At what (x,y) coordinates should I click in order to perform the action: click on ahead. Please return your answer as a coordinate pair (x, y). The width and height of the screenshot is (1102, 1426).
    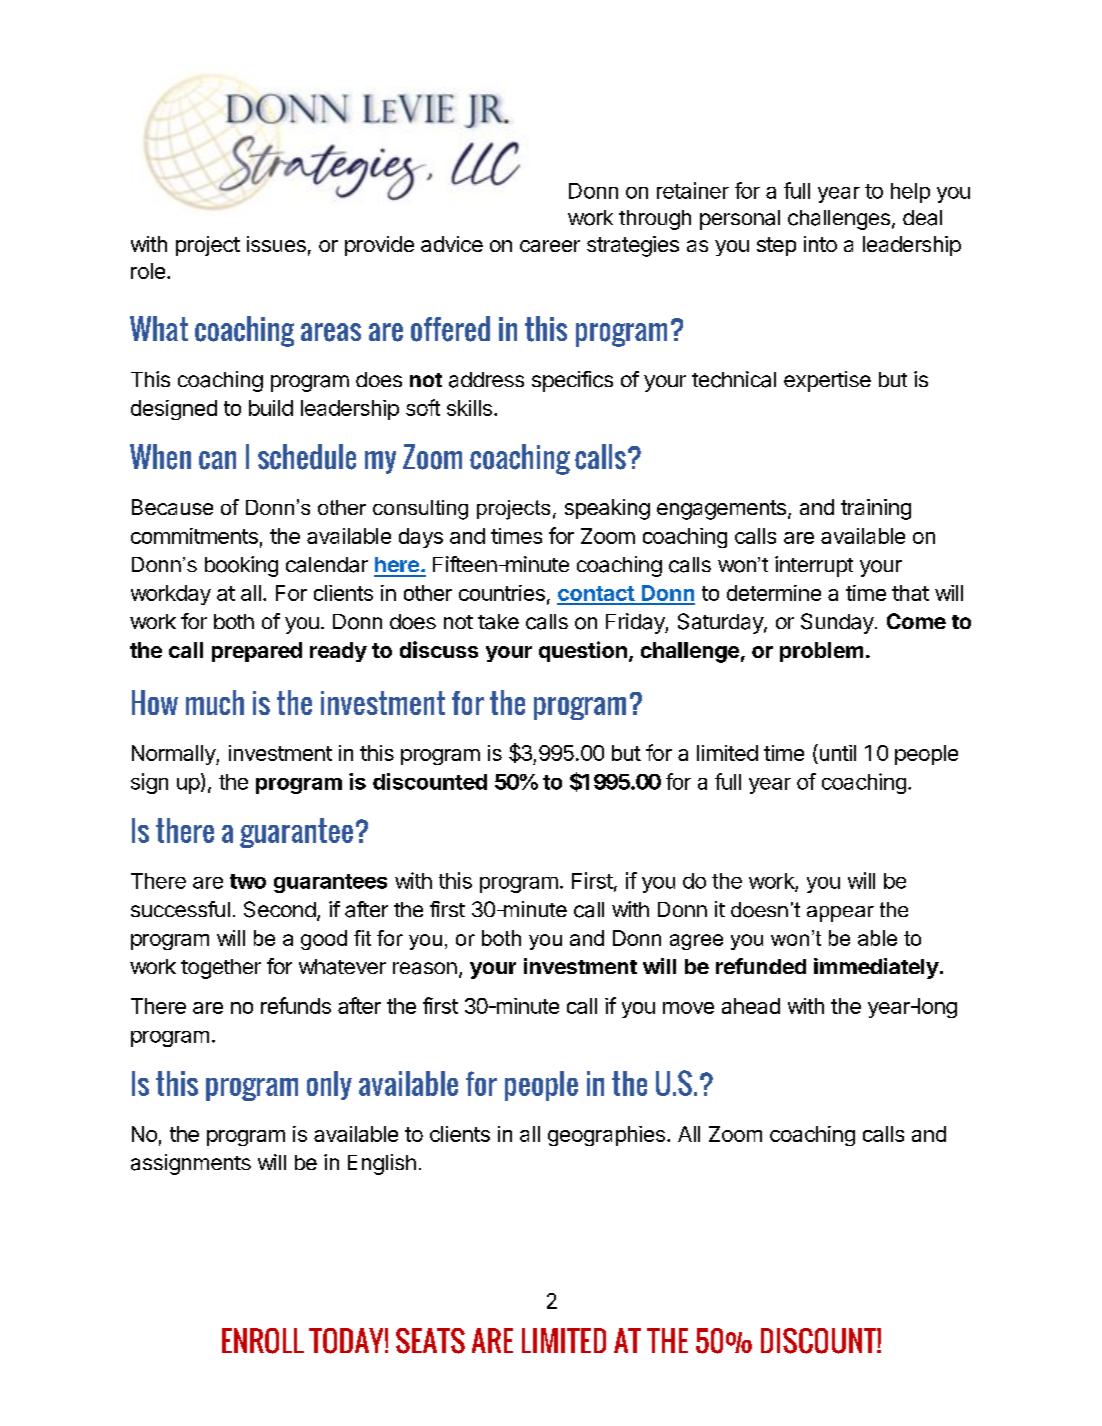
    Looking at the image, I should click on (751, 1006).
